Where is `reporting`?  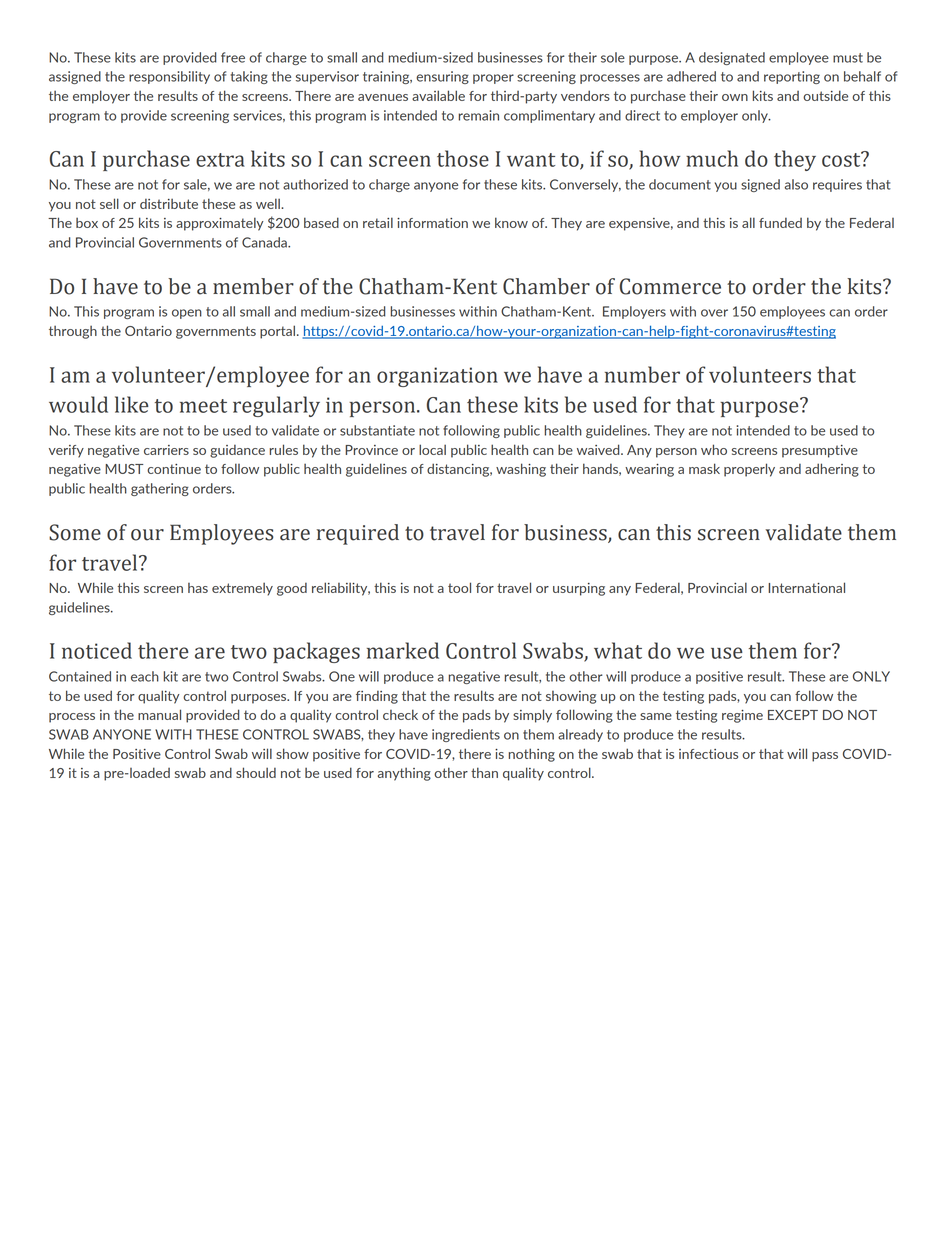 reporting is located at coordinates (792, 77).
